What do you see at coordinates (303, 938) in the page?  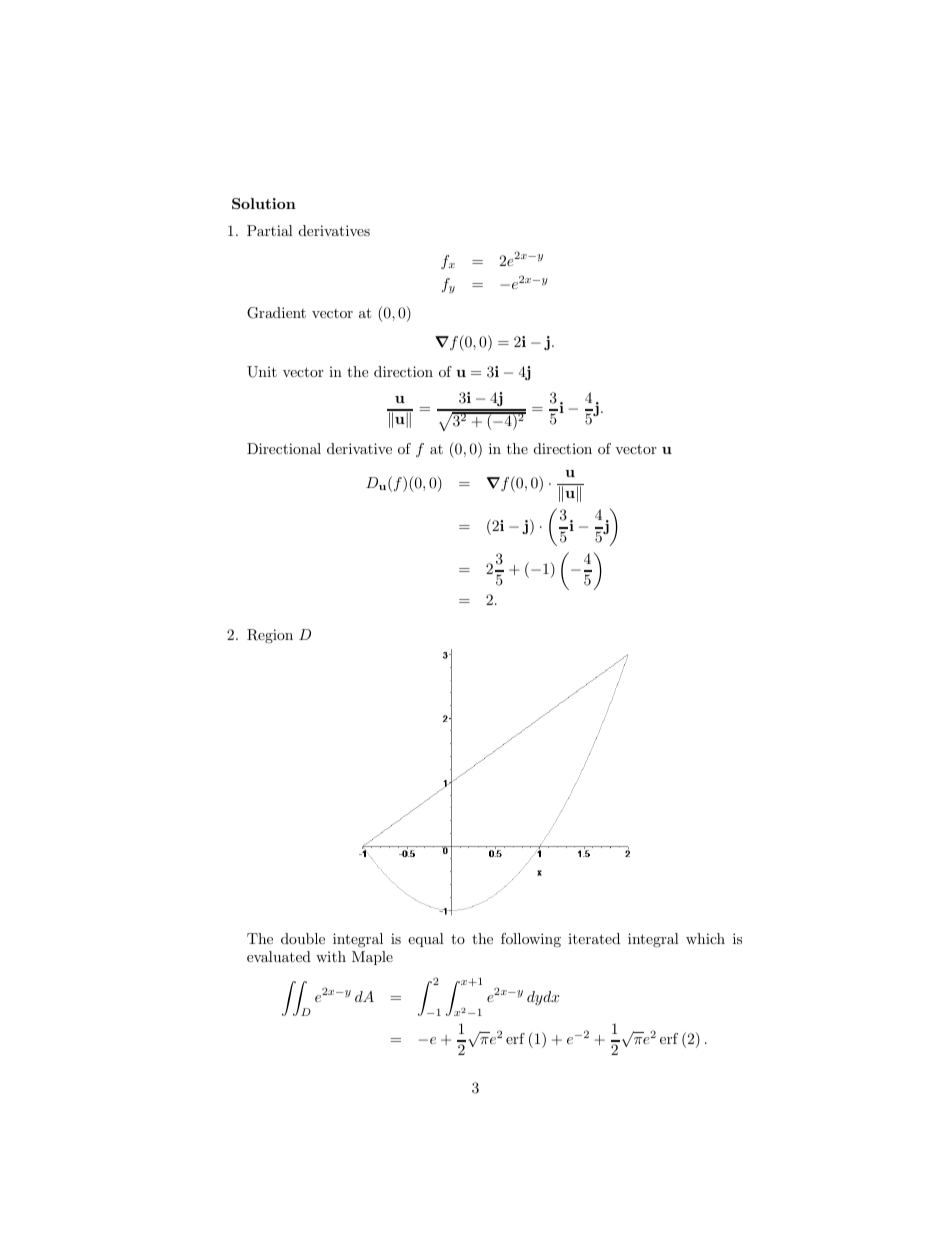 I see `double` at bounding box center [303, 938].
